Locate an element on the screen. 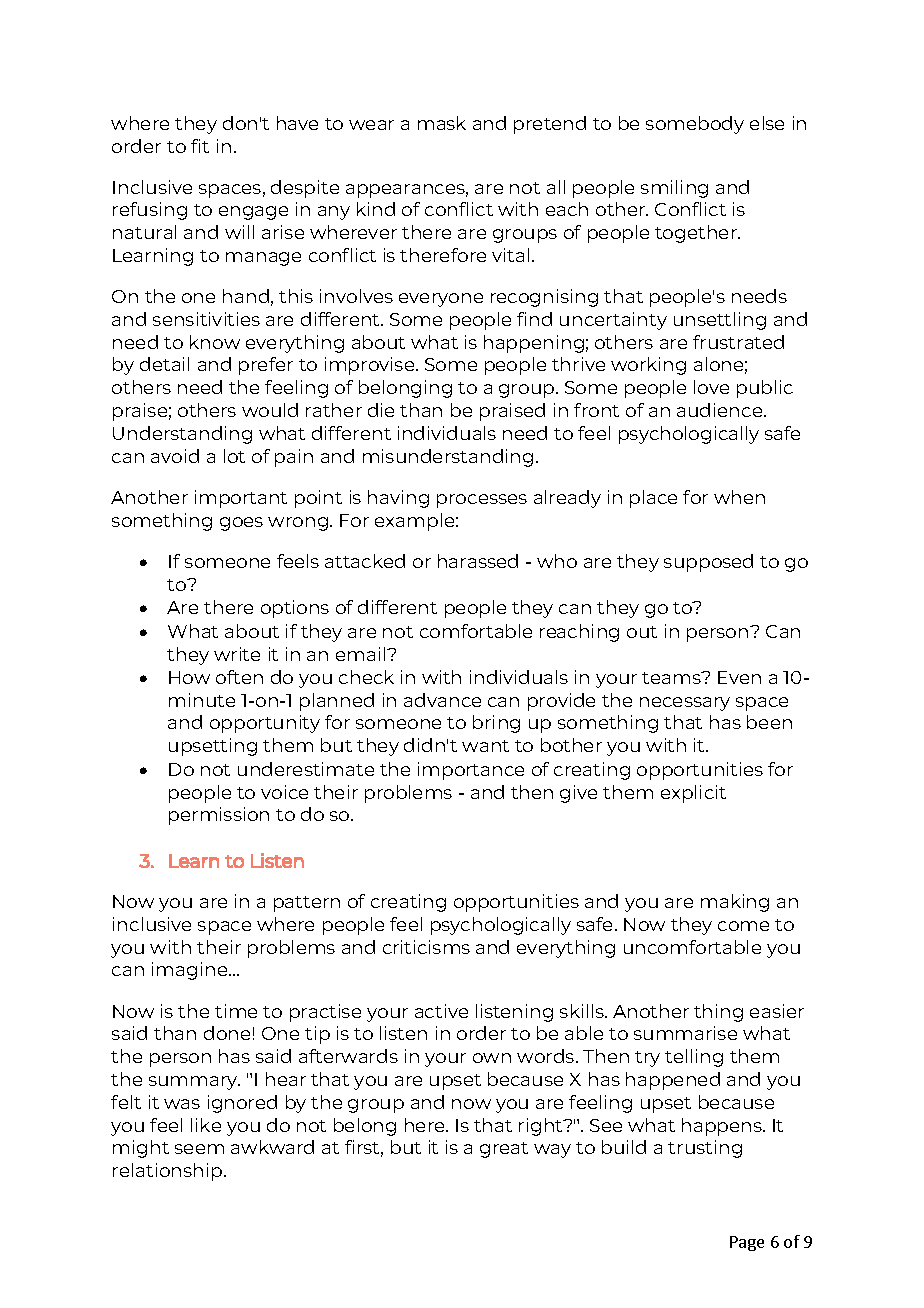 The height and width of the screenshot is (1308, 924). come is located at coordinates (743, 926).
